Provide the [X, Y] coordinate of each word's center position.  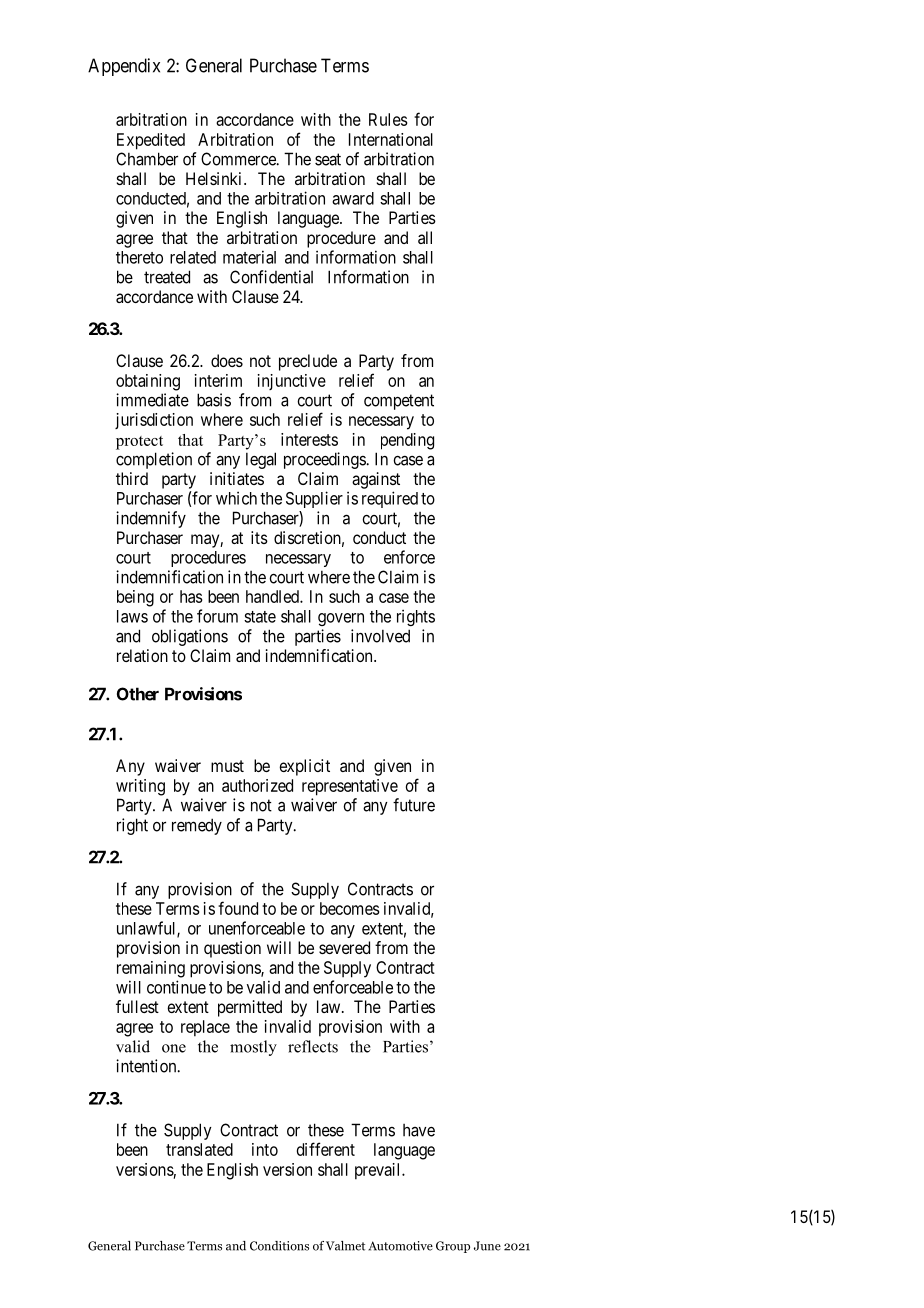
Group [453, 1247]
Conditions [279, 1246]
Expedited [151, 141]
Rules [388, 119]
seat [328, 159]
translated [199, 1149]
